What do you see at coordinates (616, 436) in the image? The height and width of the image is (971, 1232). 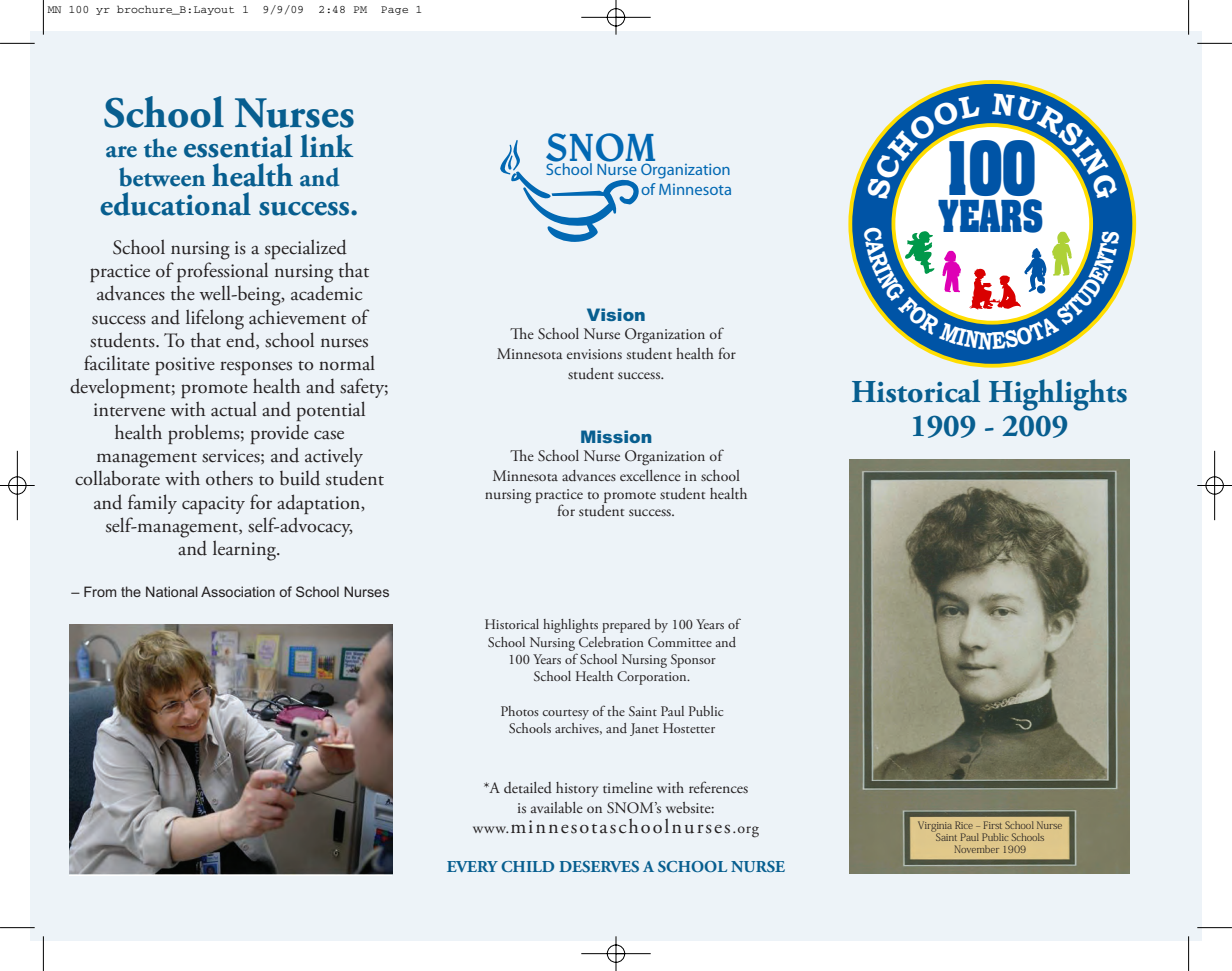 I see `Mission` at bounding box center [616, 436].
